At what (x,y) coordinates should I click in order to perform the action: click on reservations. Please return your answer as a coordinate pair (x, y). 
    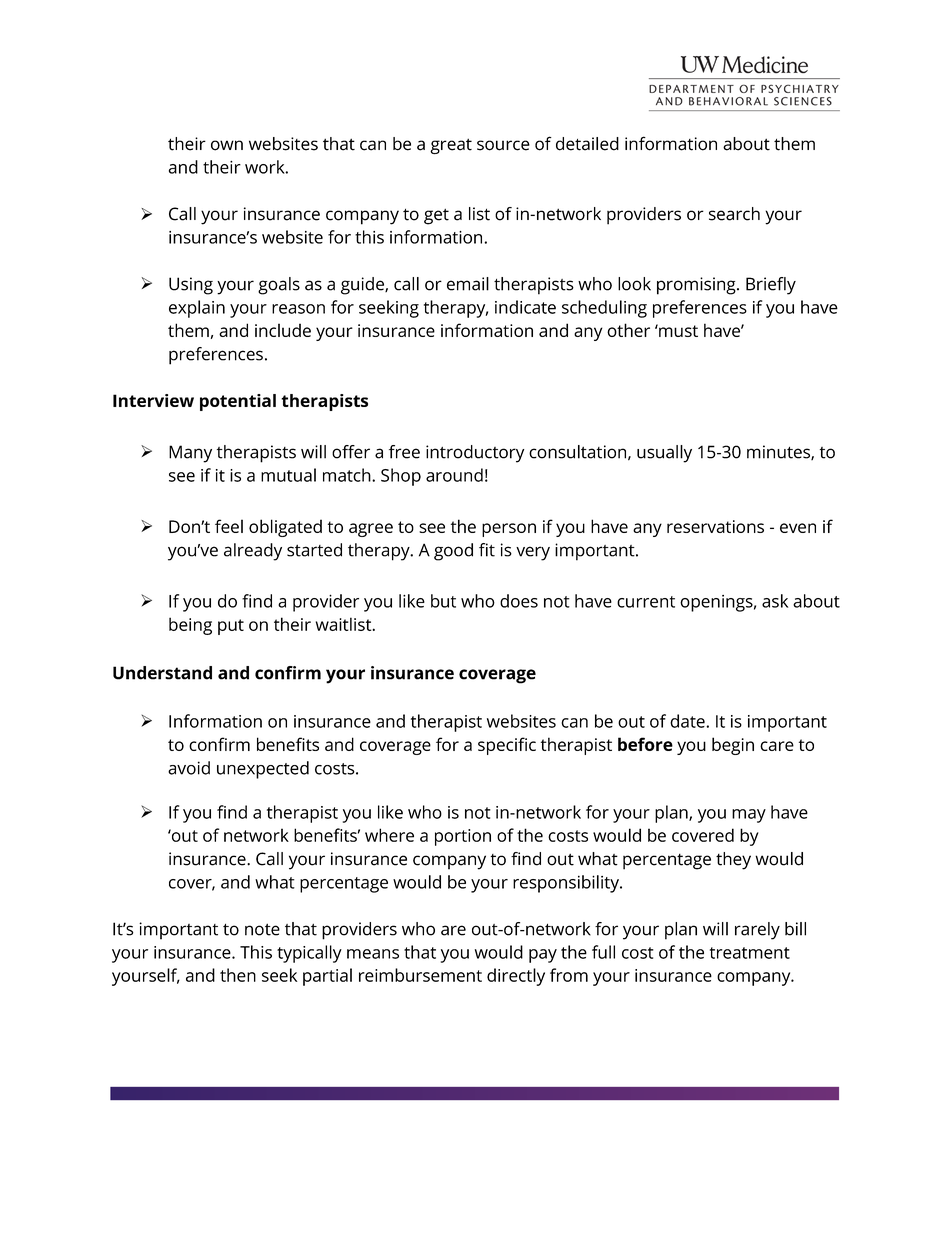
    Looking at the image, I should click on (715, 526).
